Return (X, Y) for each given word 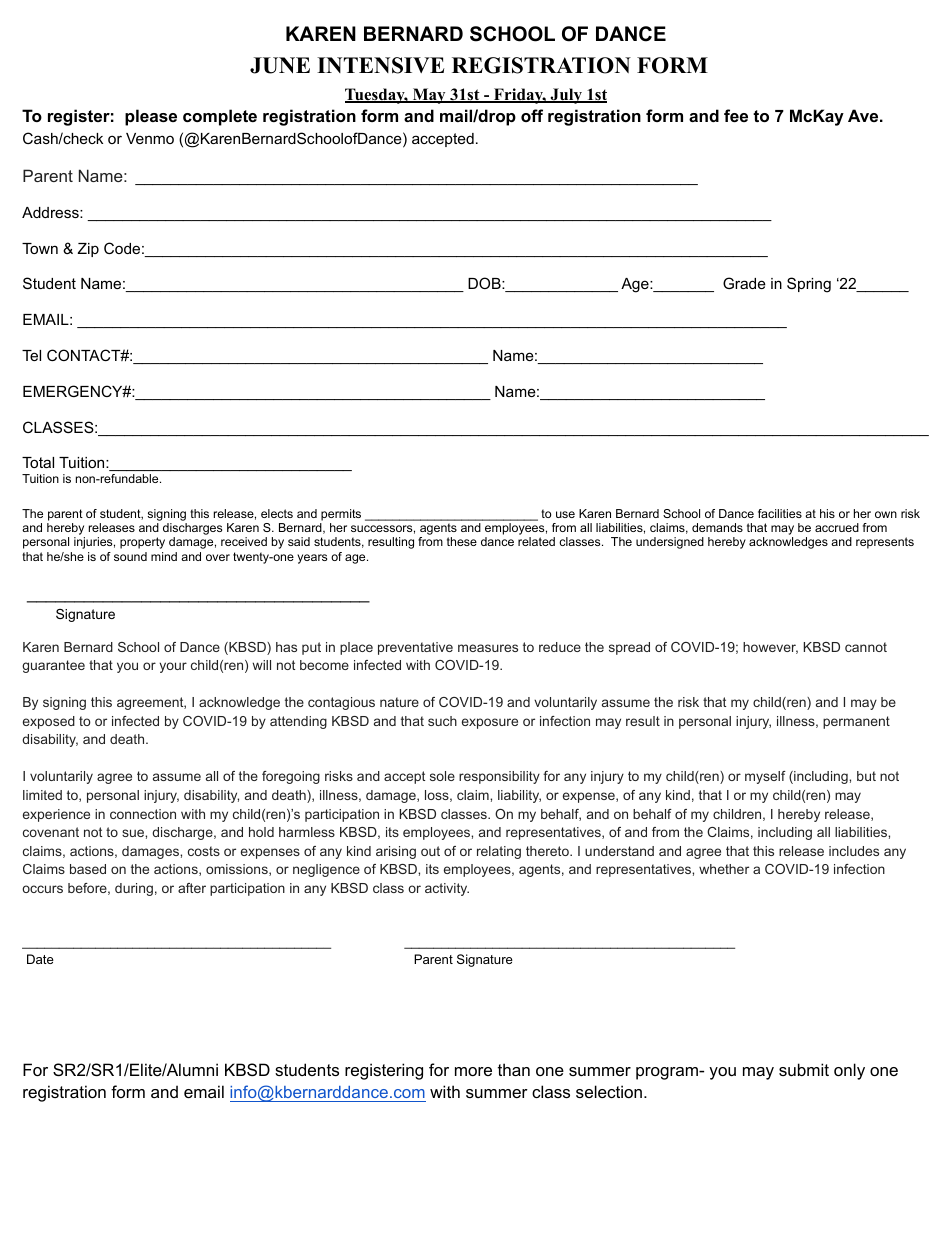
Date (40, 959)
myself (765, 777)
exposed (49, 722)
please (151, 117)
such (442, 721)
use (565, 514)
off (532, 115)
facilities (780, 513)
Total (38, 462)
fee (736, 115)
